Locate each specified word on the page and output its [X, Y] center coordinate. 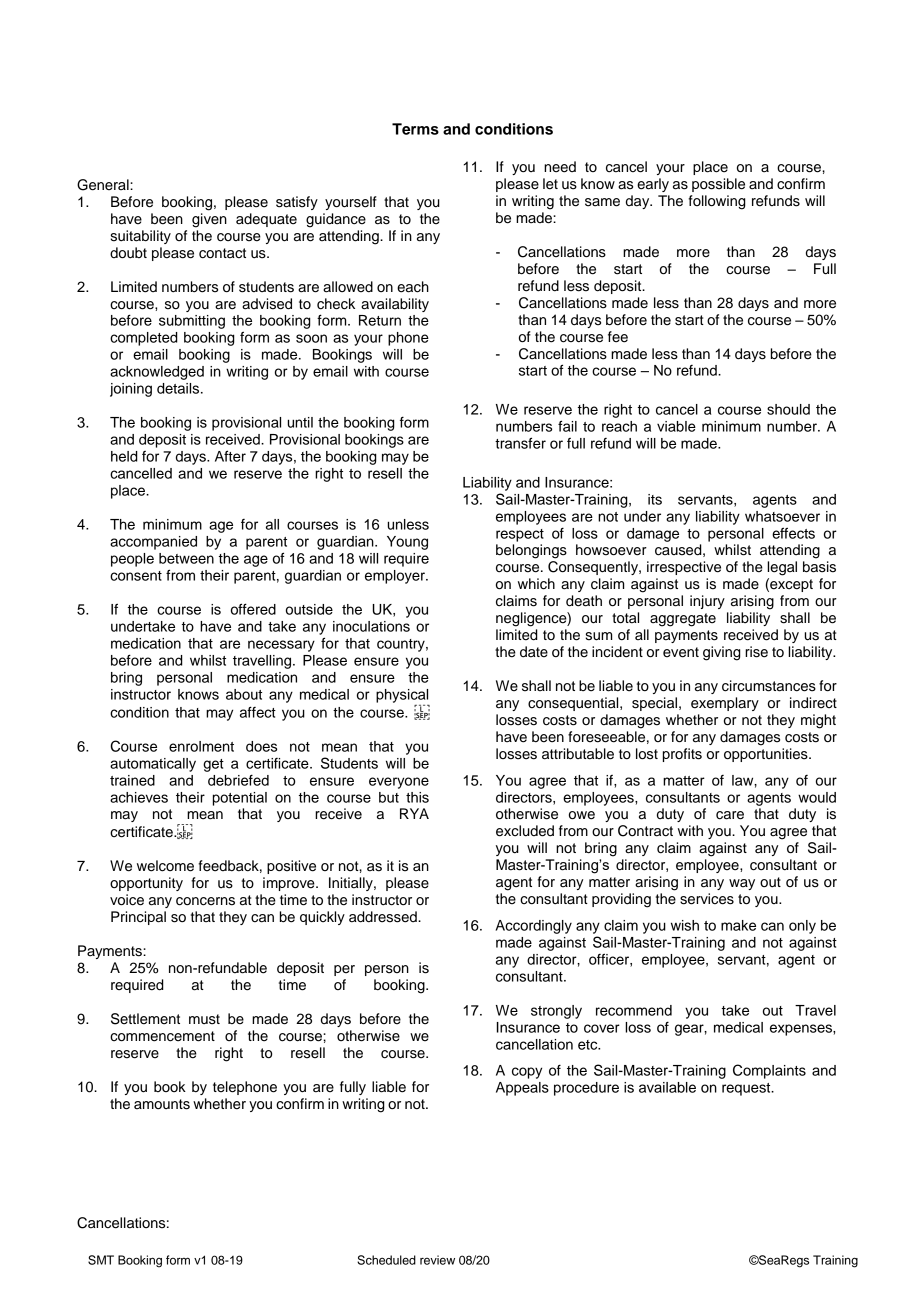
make [738, 925]
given [209, 220]
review [437, 1260]
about [244, 694]
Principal [138, 918]
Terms [415, 129]
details [179, 388]
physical [402, 696]
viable [676, 426]
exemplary [725, 704]
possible [718, 185]
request [747, 1089]
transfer [520, 443]
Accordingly [533, 927]
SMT [101, 1260]
